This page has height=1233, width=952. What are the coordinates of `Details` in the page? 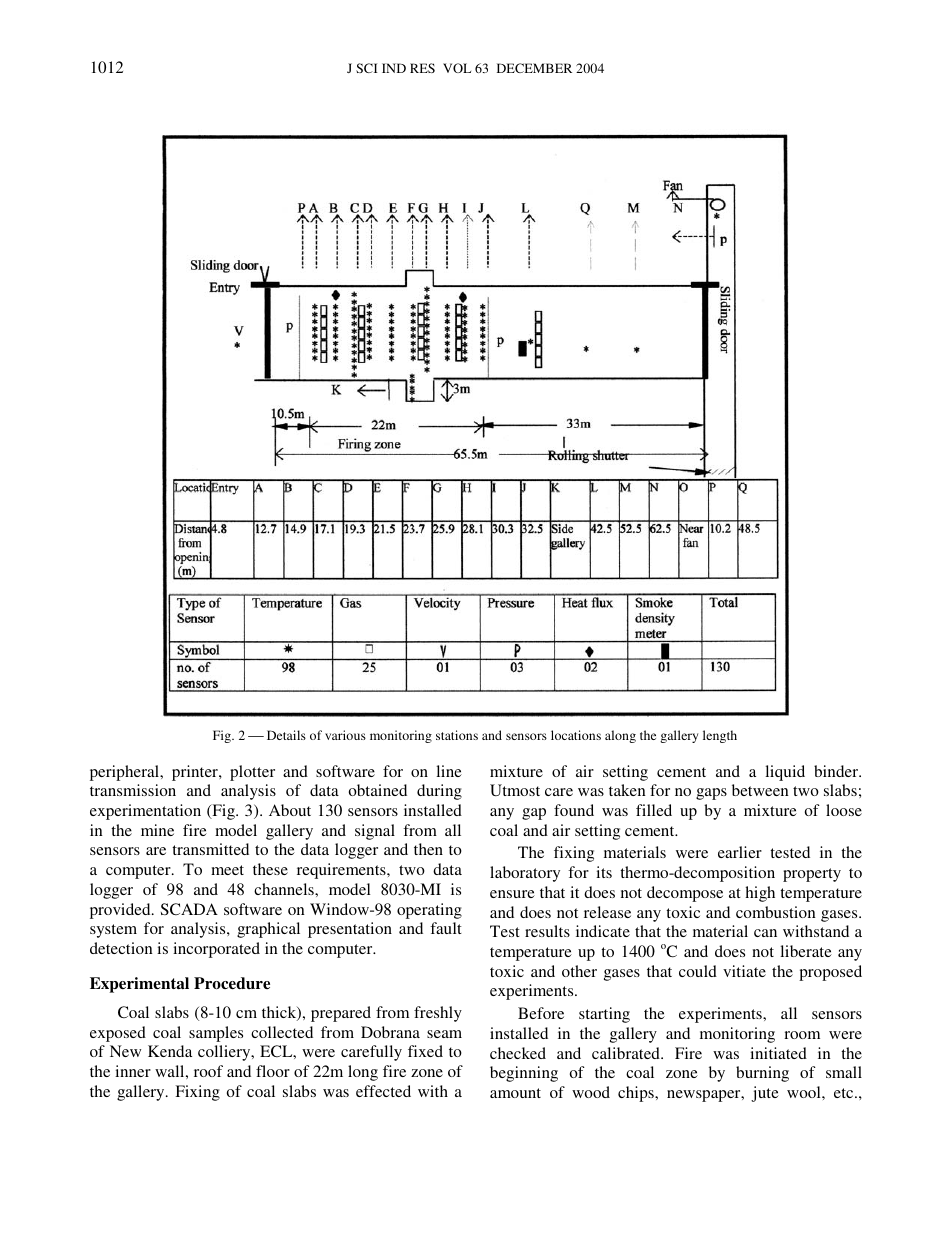 It's located at (286, 735).
